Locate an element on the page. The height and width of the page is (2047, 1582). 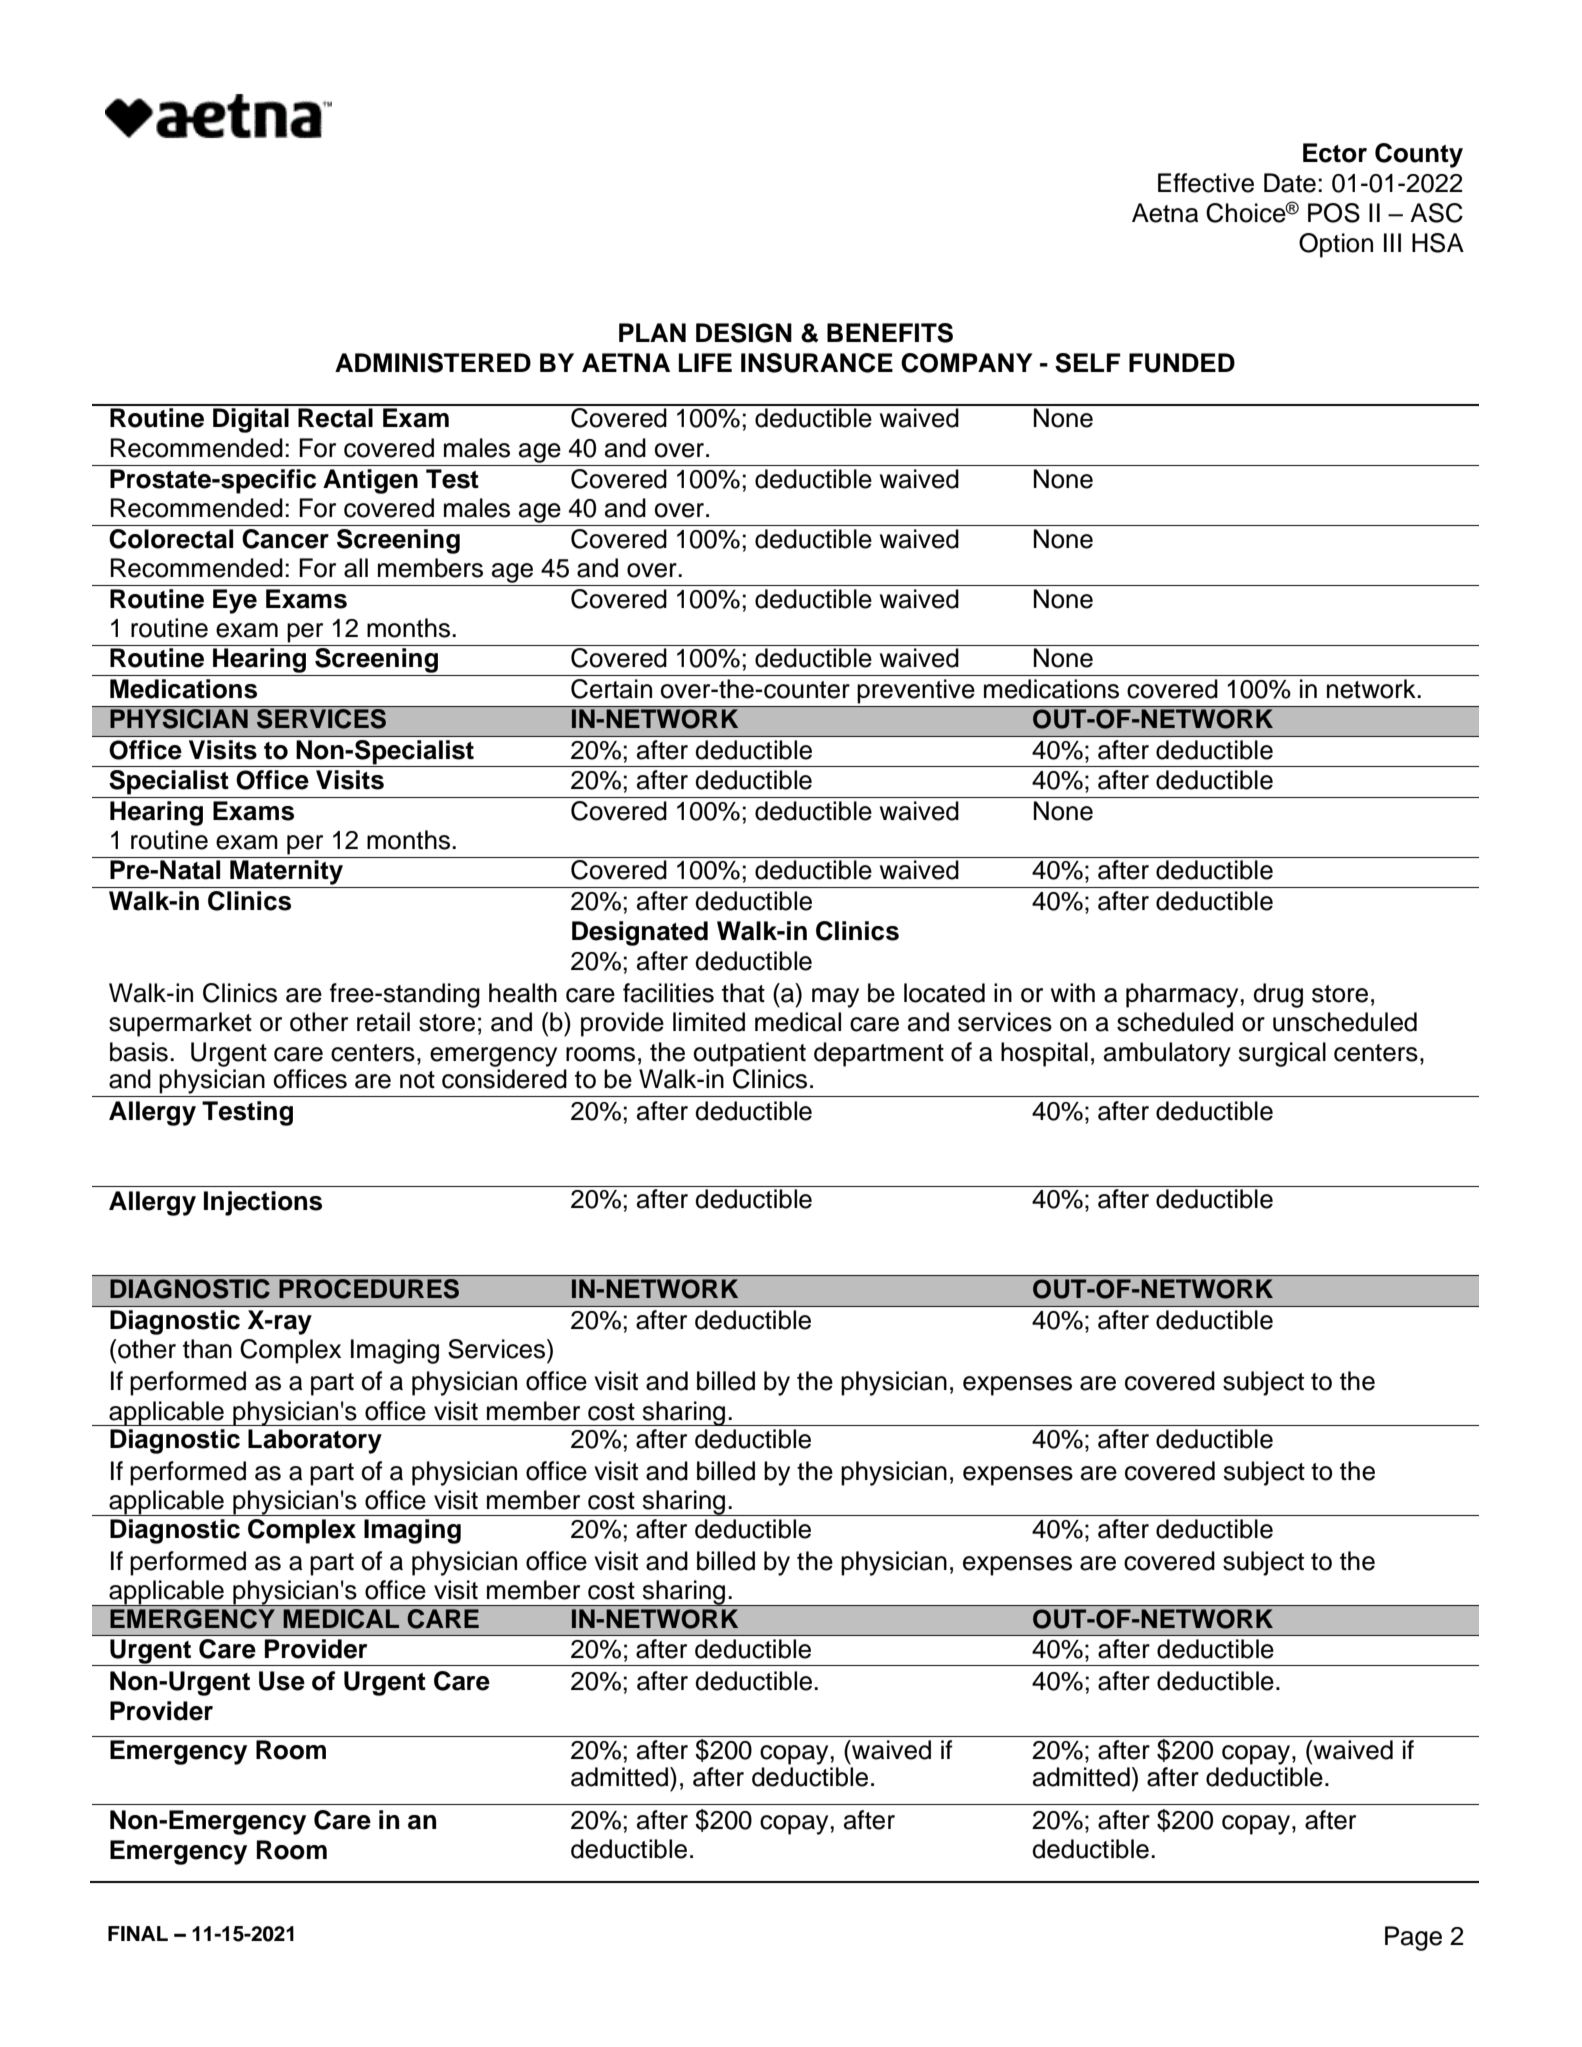
Date is located at coordinates (1290, 183).
